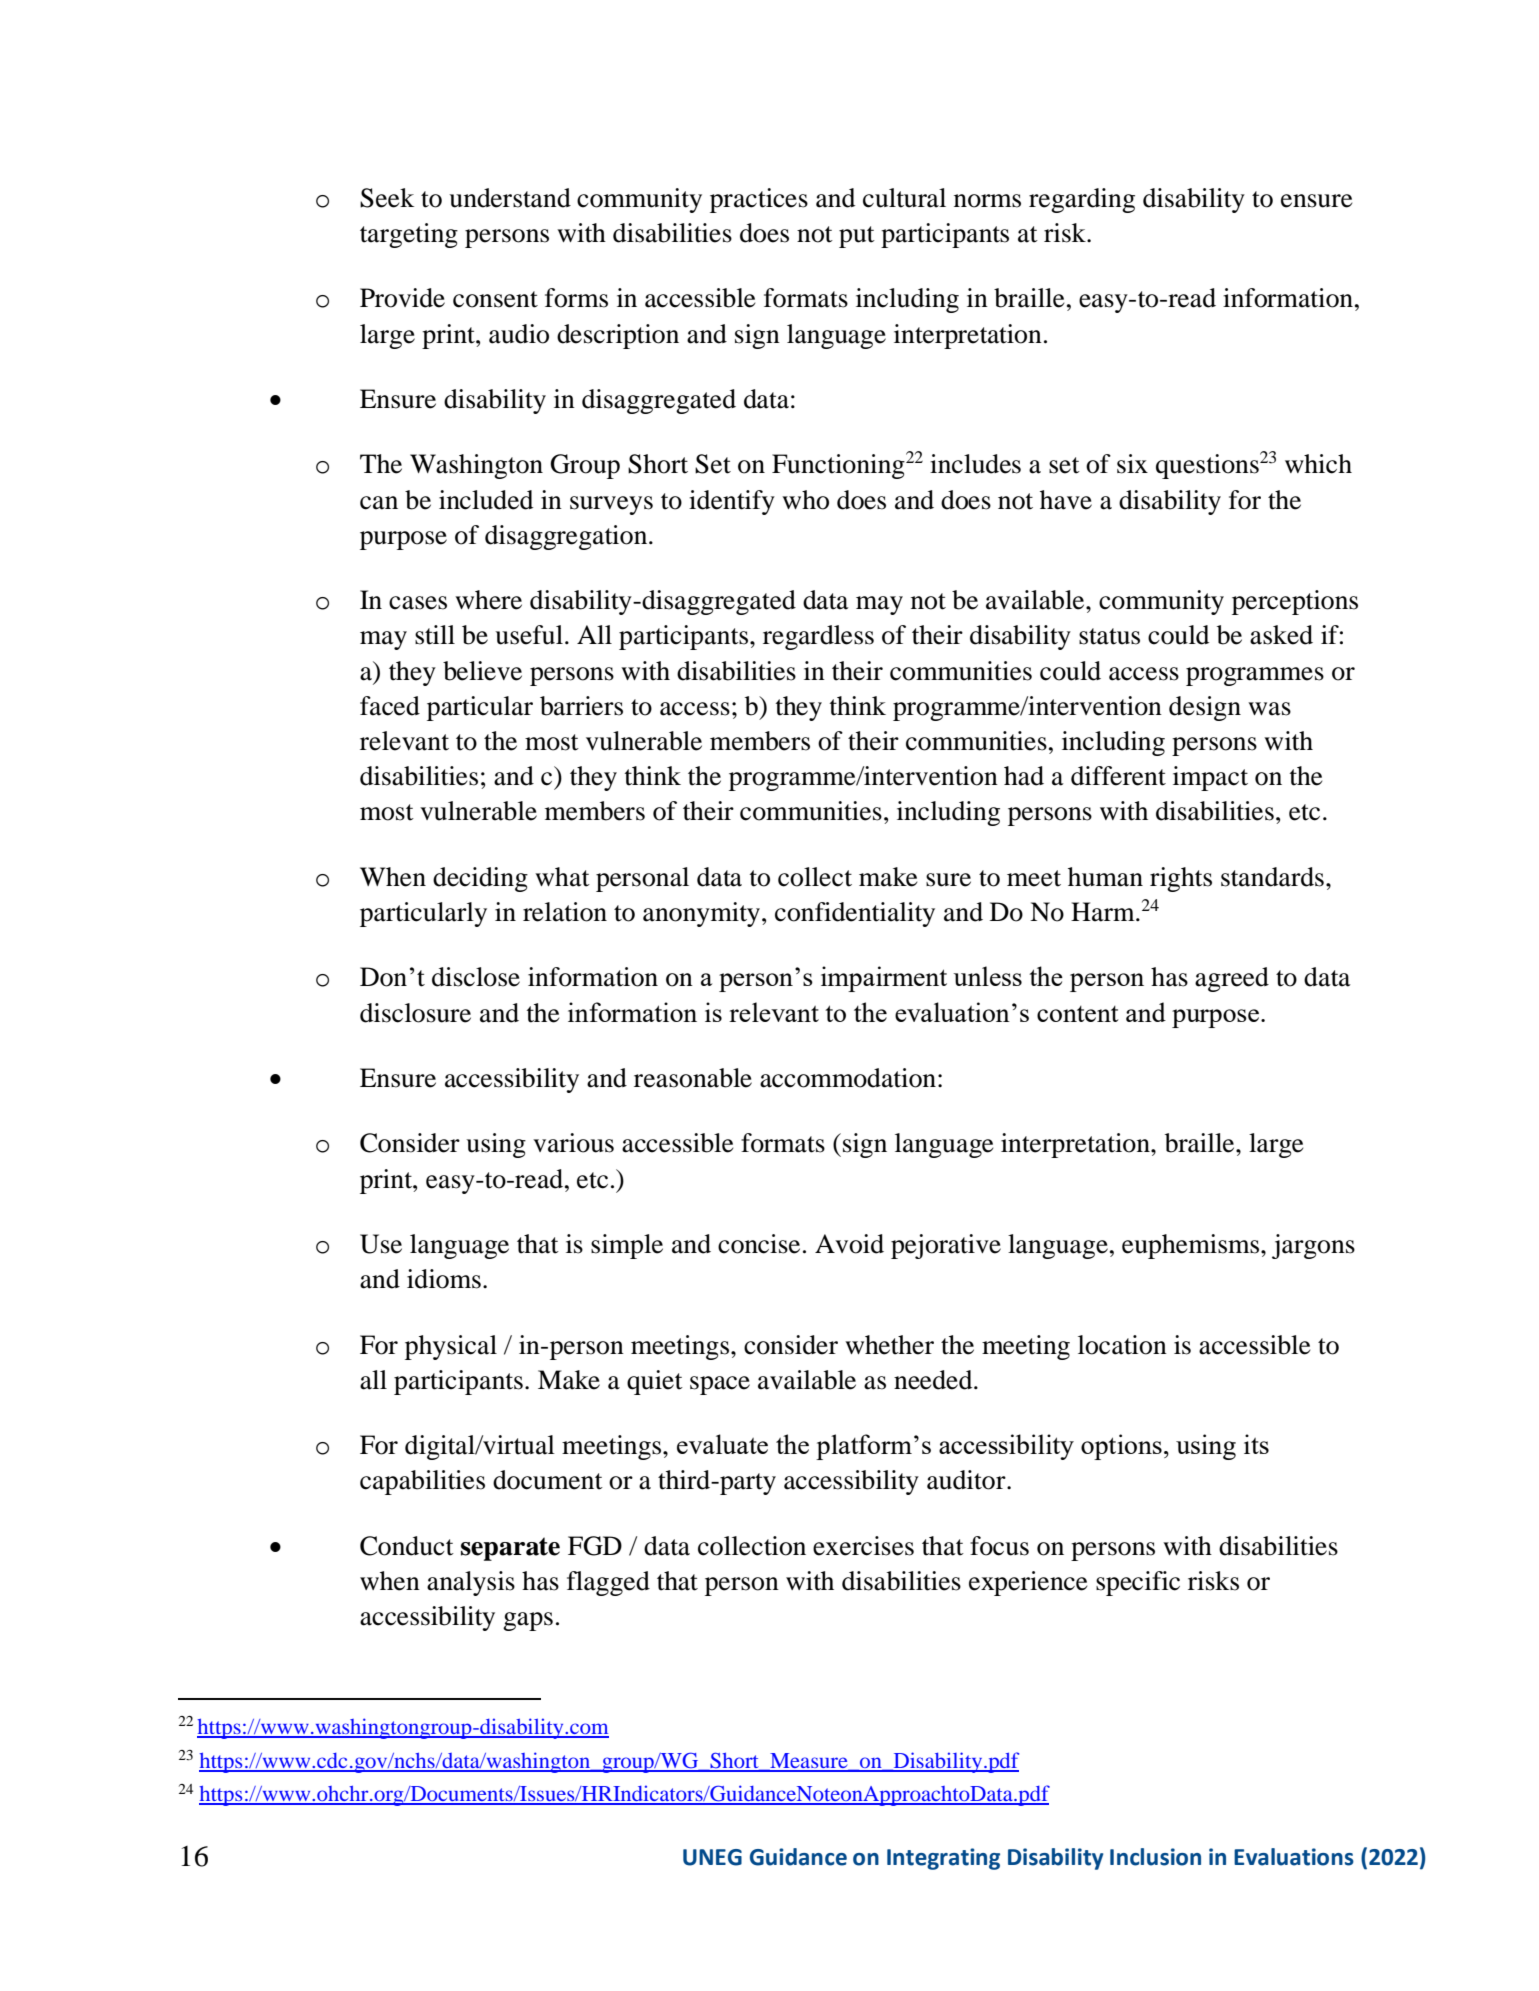 The image size is (1539, 1991). Describe the element at coordinates (476, 977) in the page. I see `disclose` at that location.
